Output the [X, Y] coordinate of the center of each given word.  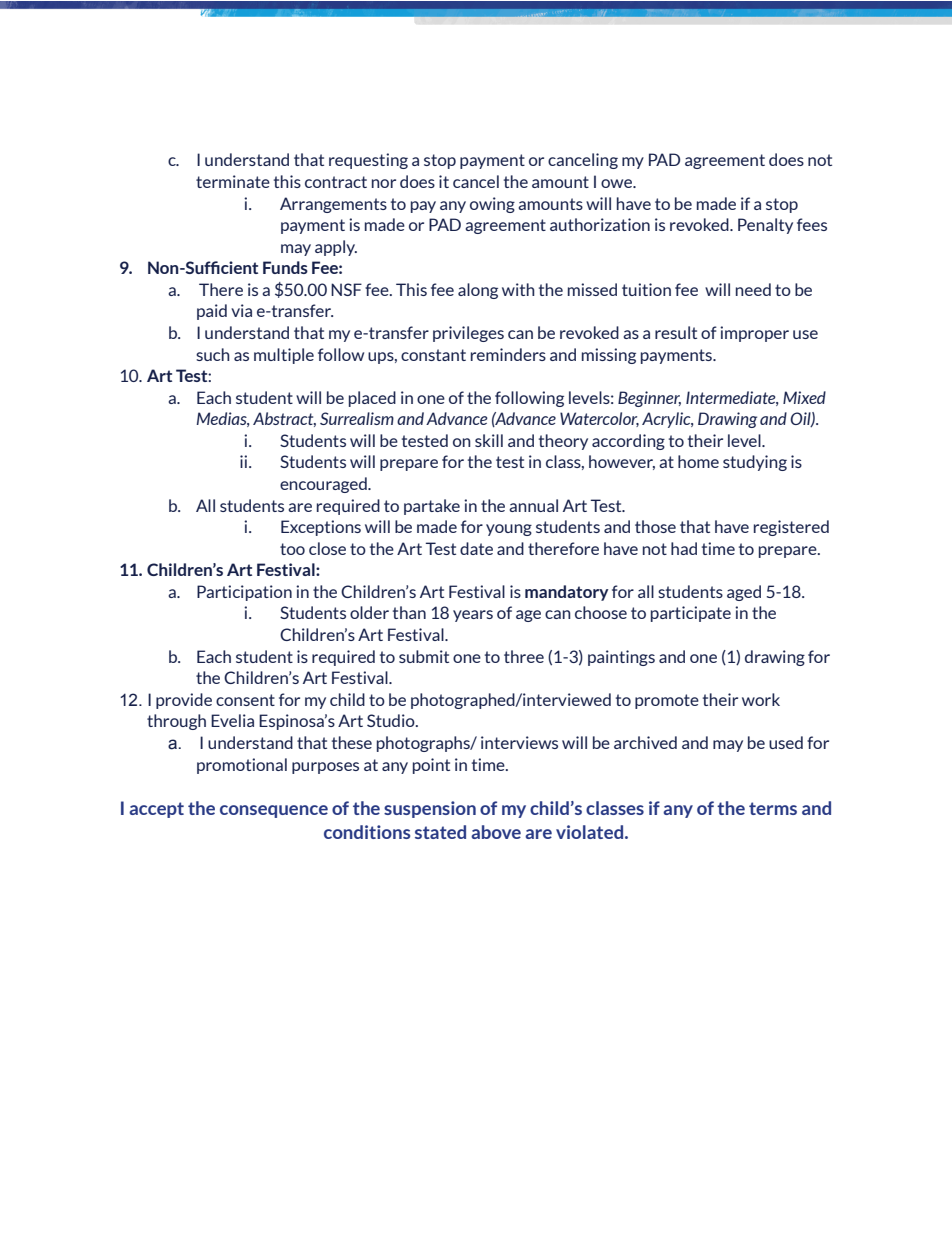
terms [773, 808]
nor [384, 183]
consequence [274, 811]
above [496, 832]
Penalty [765, 226]
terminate [233, 181]
